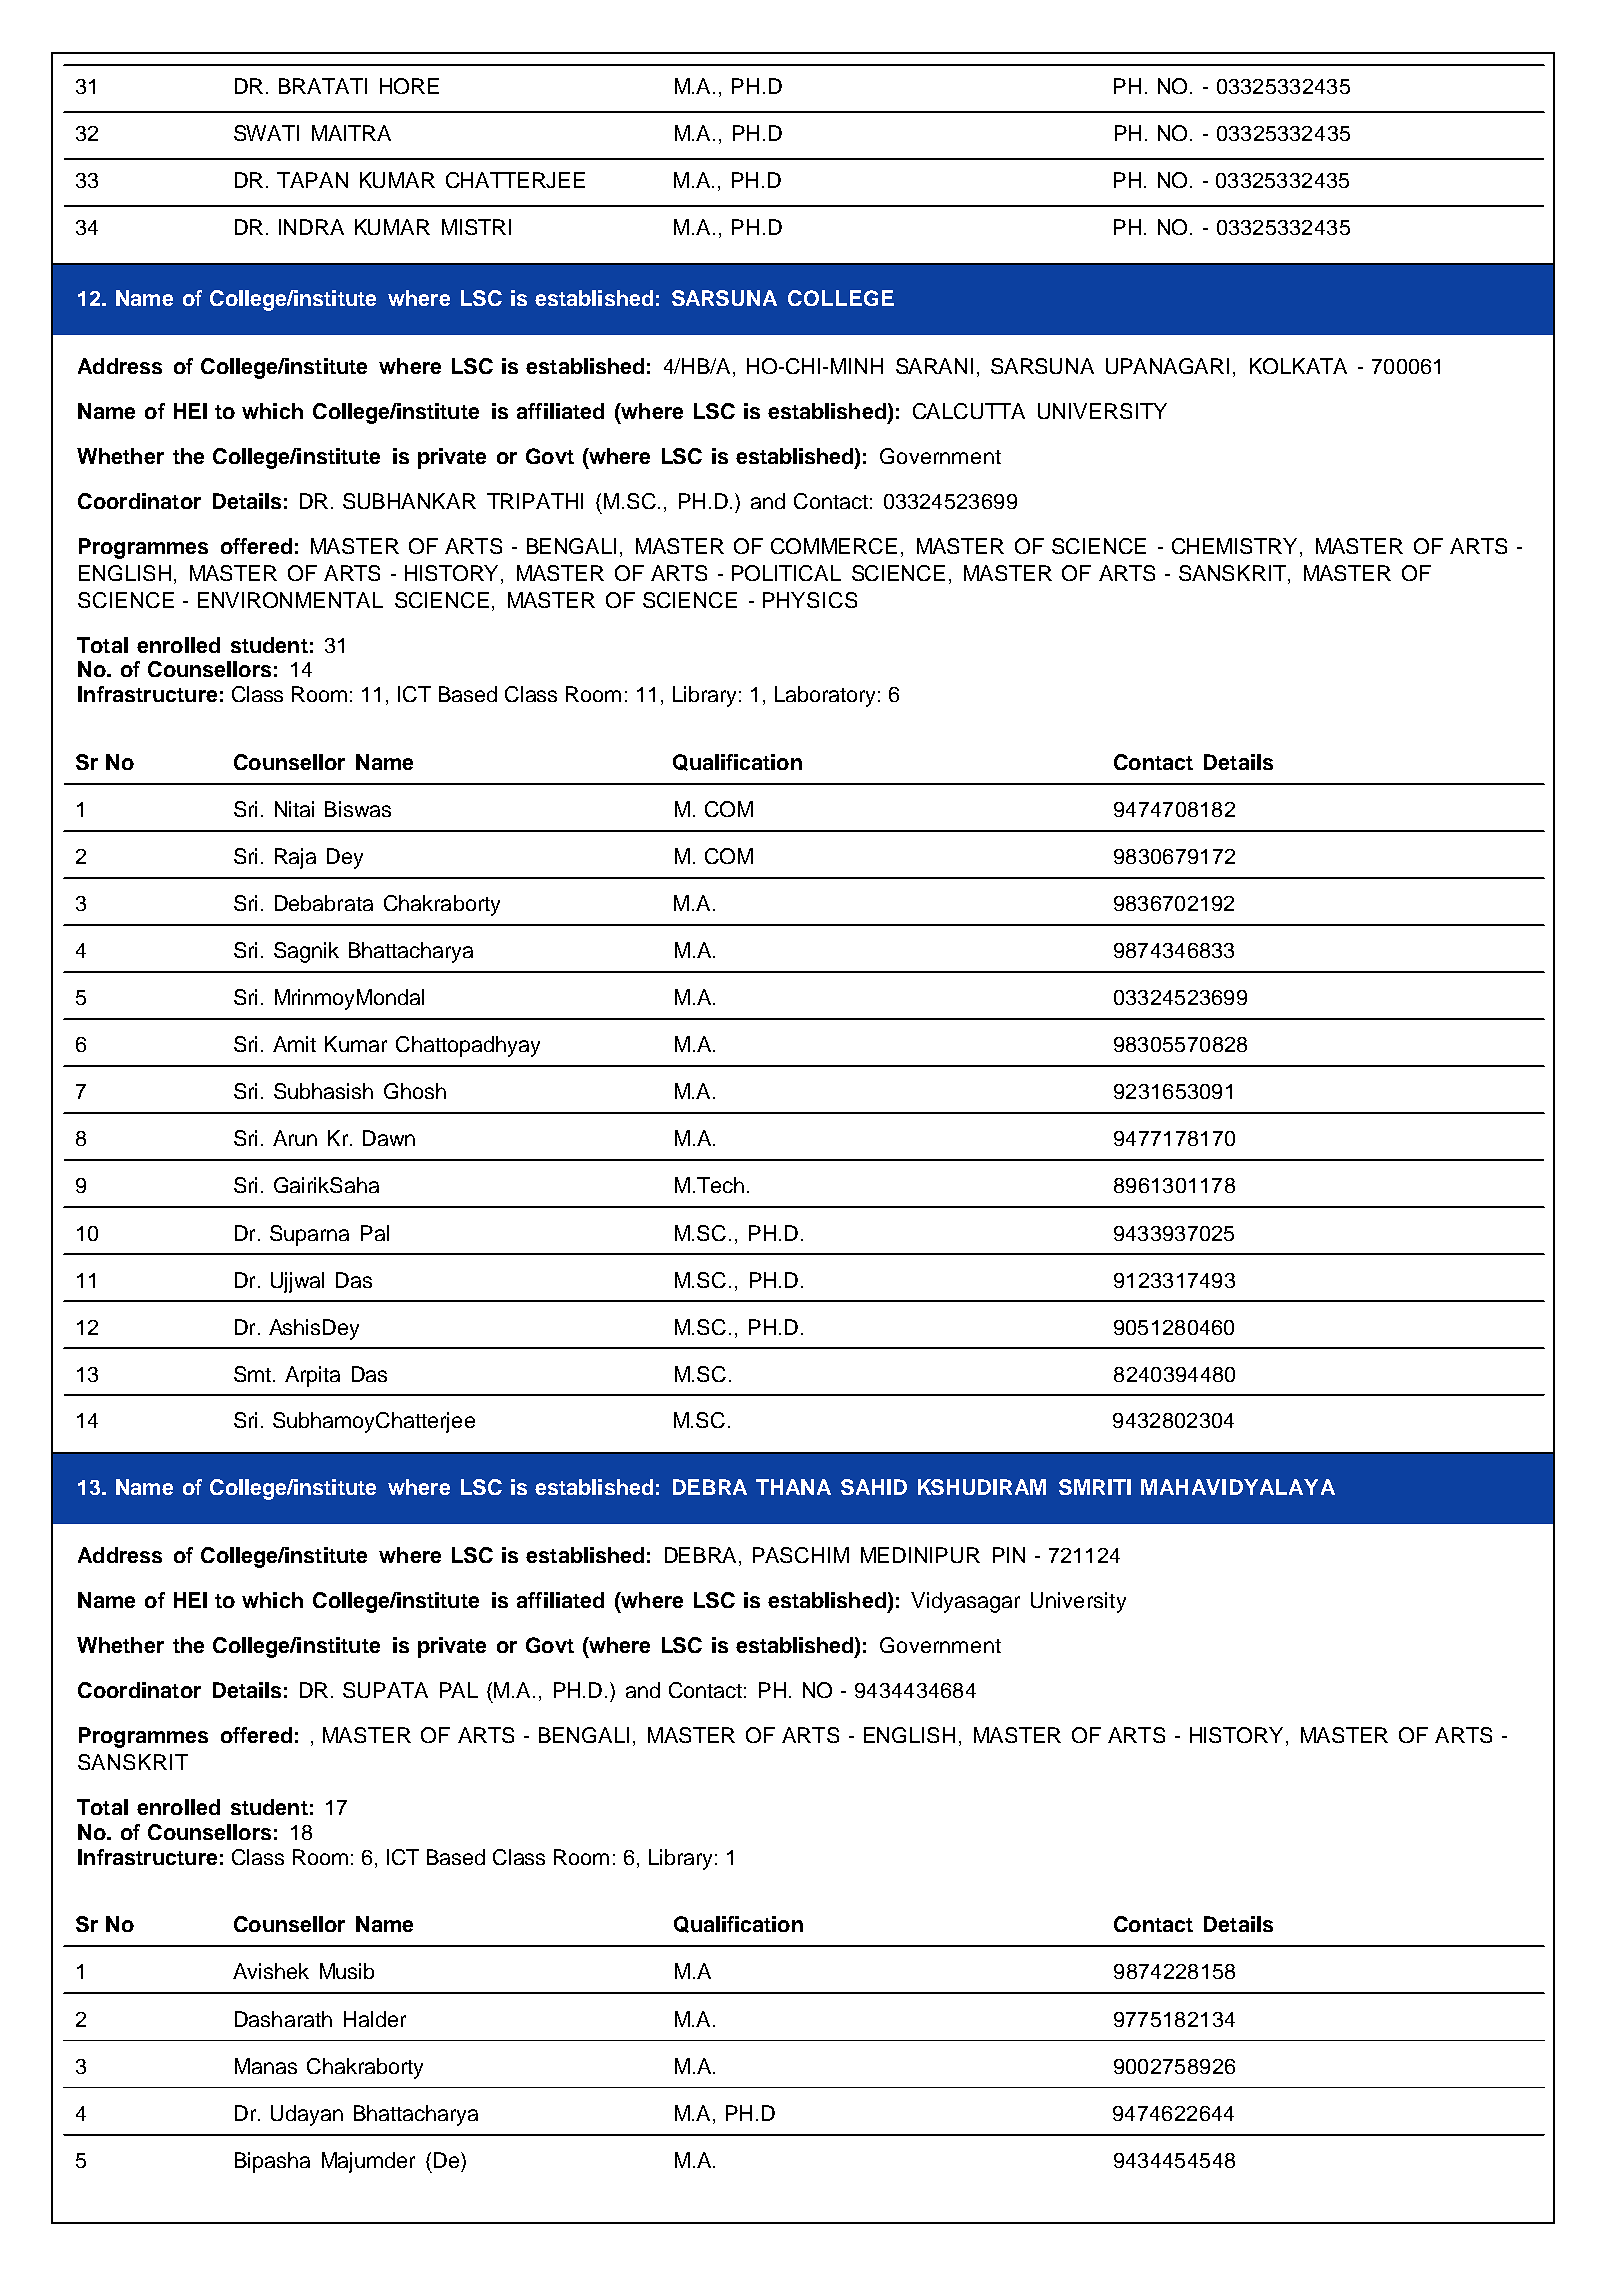 The width and height of the screenshot is (1609, 2276). I want to click on MAITRA, so click(351, 133).
